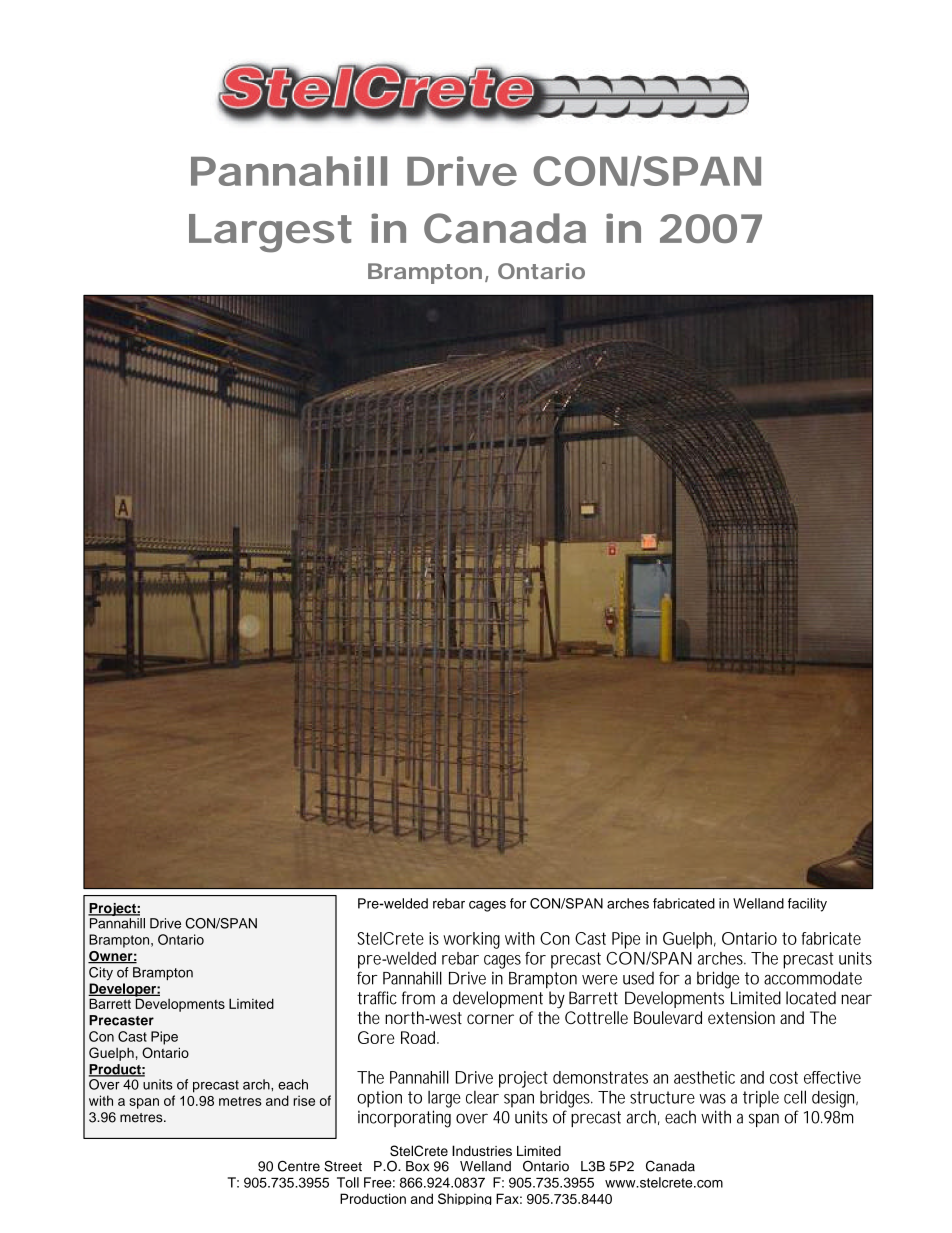 The image size is (952, 1233). I want to click on working, so click(471, 940).
